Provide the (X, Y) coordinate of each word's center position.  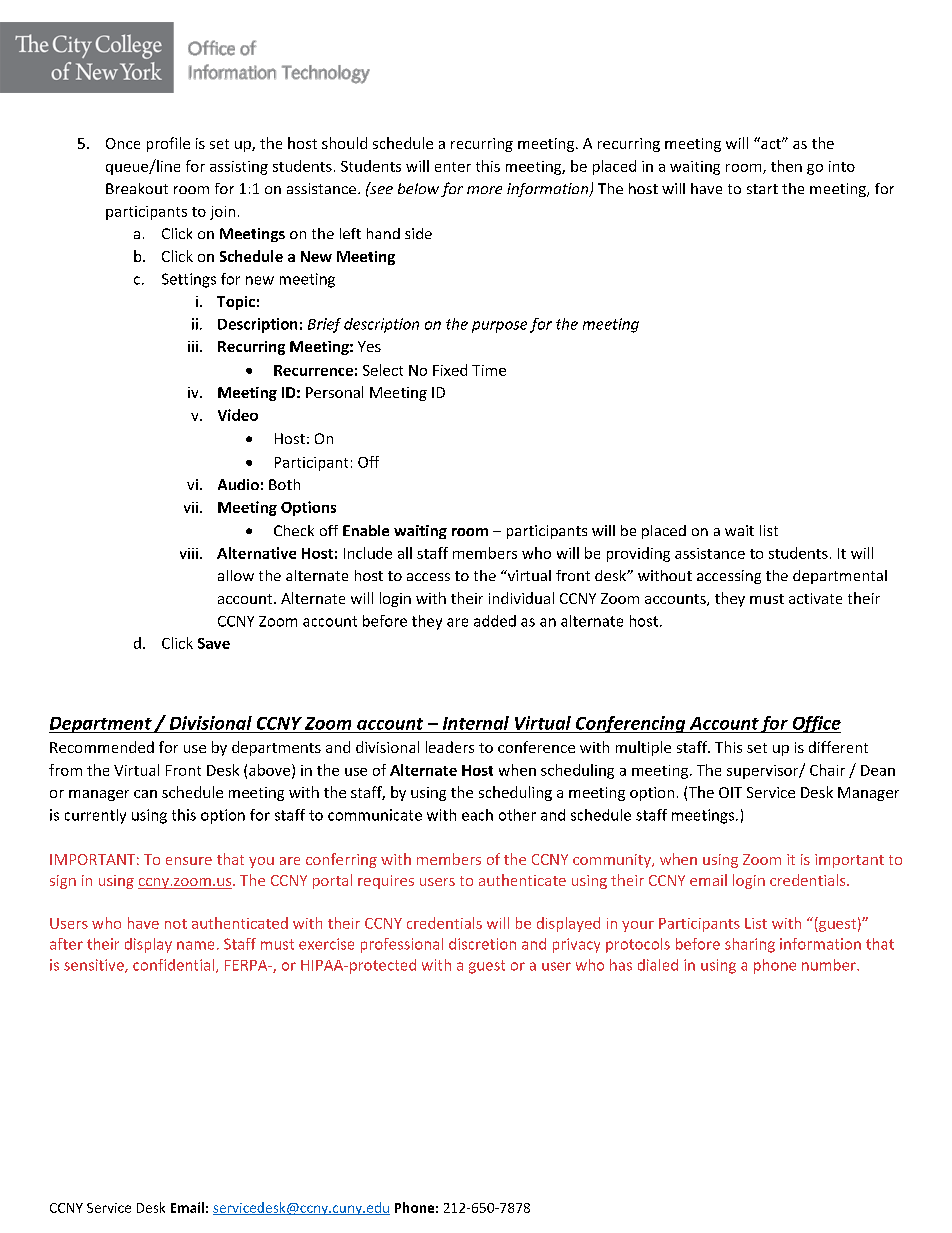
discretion (482, 944)
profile (168, 144)
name (195, 945)
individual (521, 598)
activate (815, 598)
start (762, 189)
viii (189, 553)
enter (453, 167)
